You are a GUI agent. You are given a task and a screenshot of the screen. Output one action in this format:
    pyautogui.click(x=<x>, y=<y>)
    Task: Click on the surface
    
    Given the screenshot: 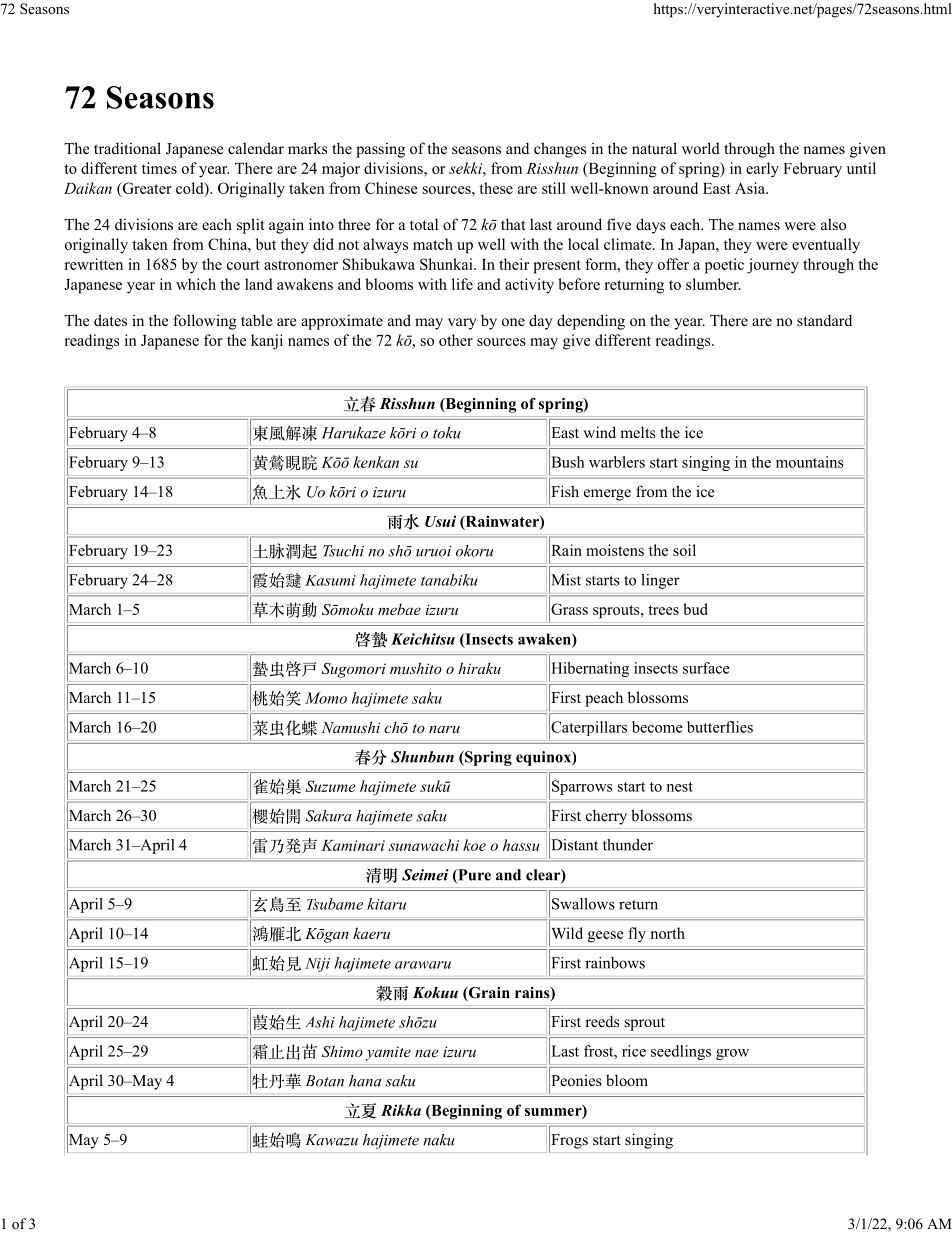 What is the action you would take?
    pyautogui.click(x=706, y=668)
